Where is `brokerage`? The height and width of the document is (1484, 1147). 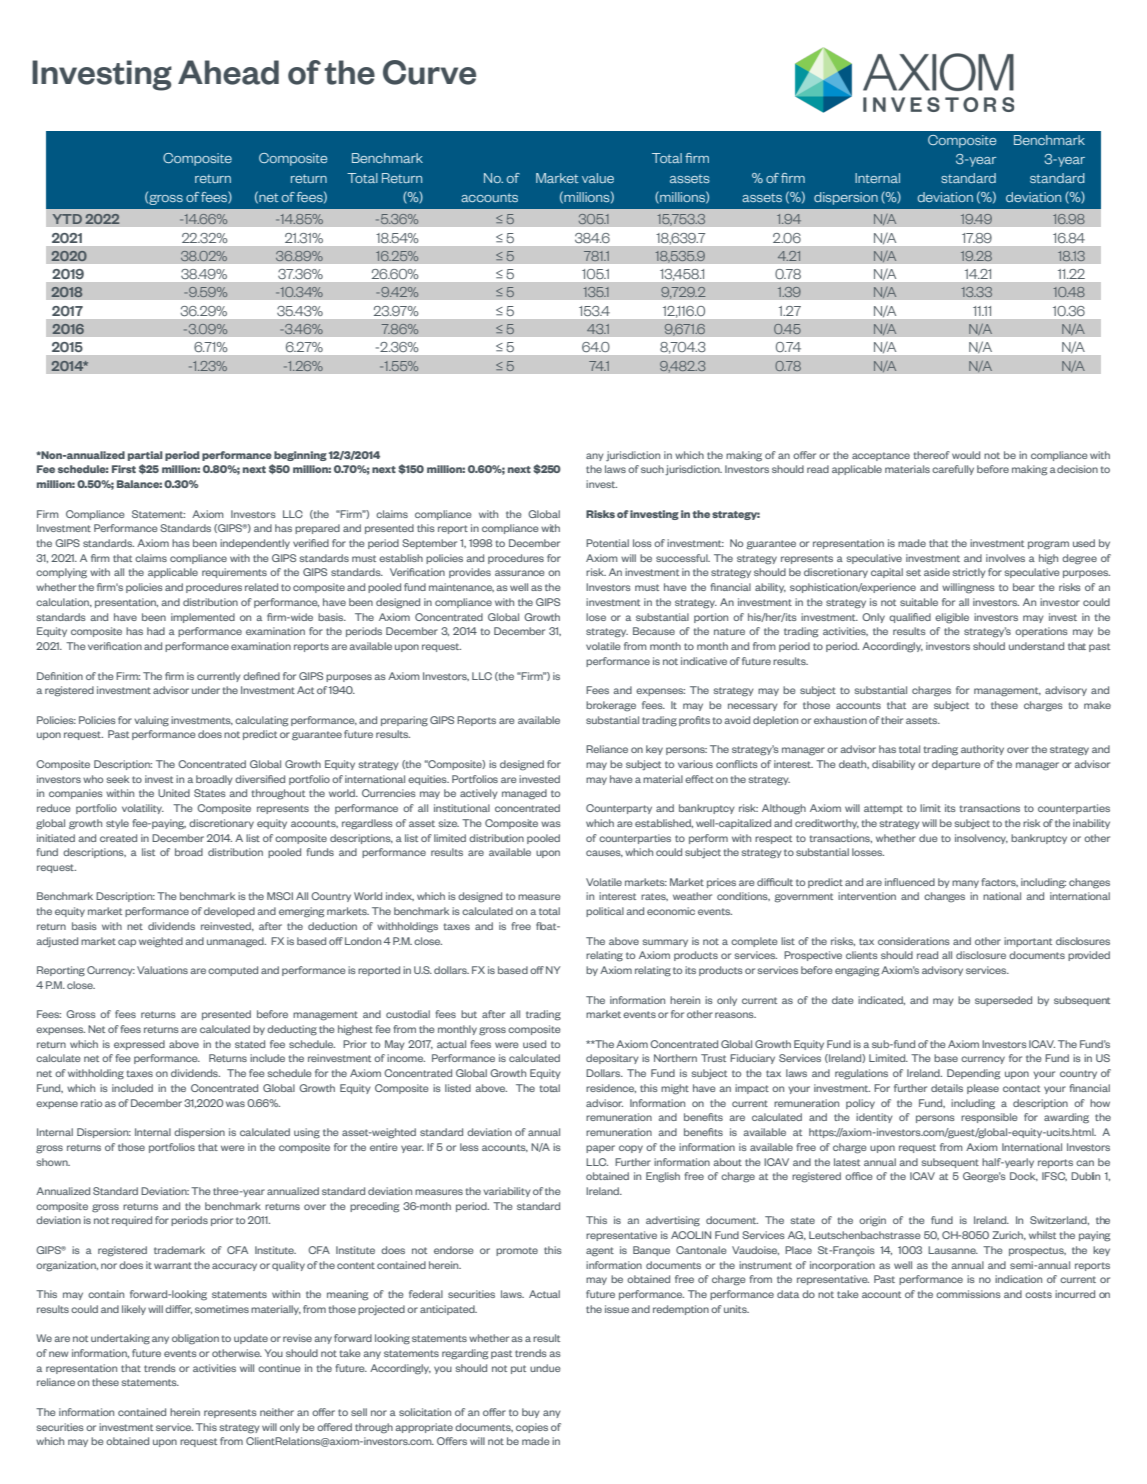
brokerage is located at coordinates (611, 706).
